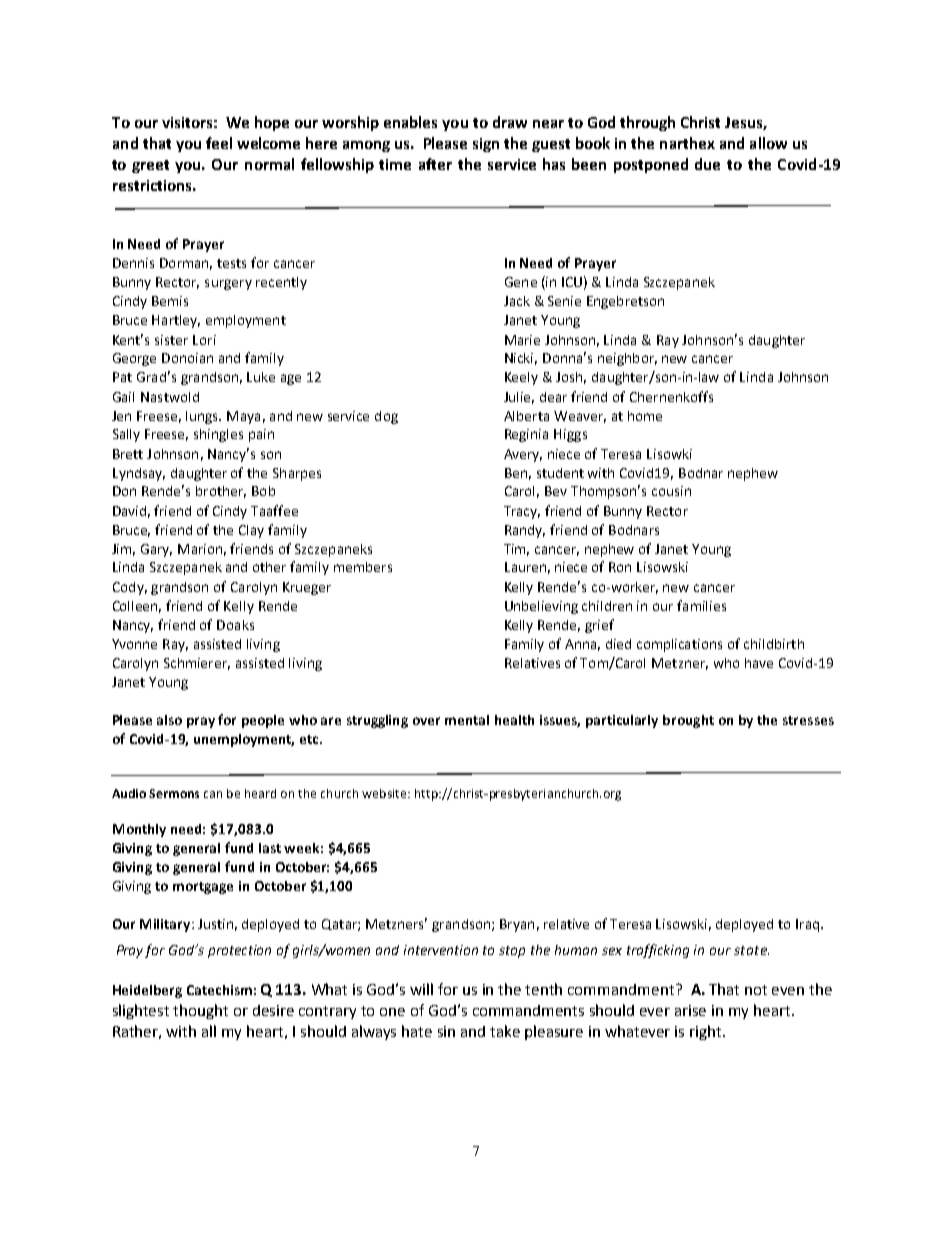 This page has width=952, height=1233. I want to click on thought, so click(200, 1011).
